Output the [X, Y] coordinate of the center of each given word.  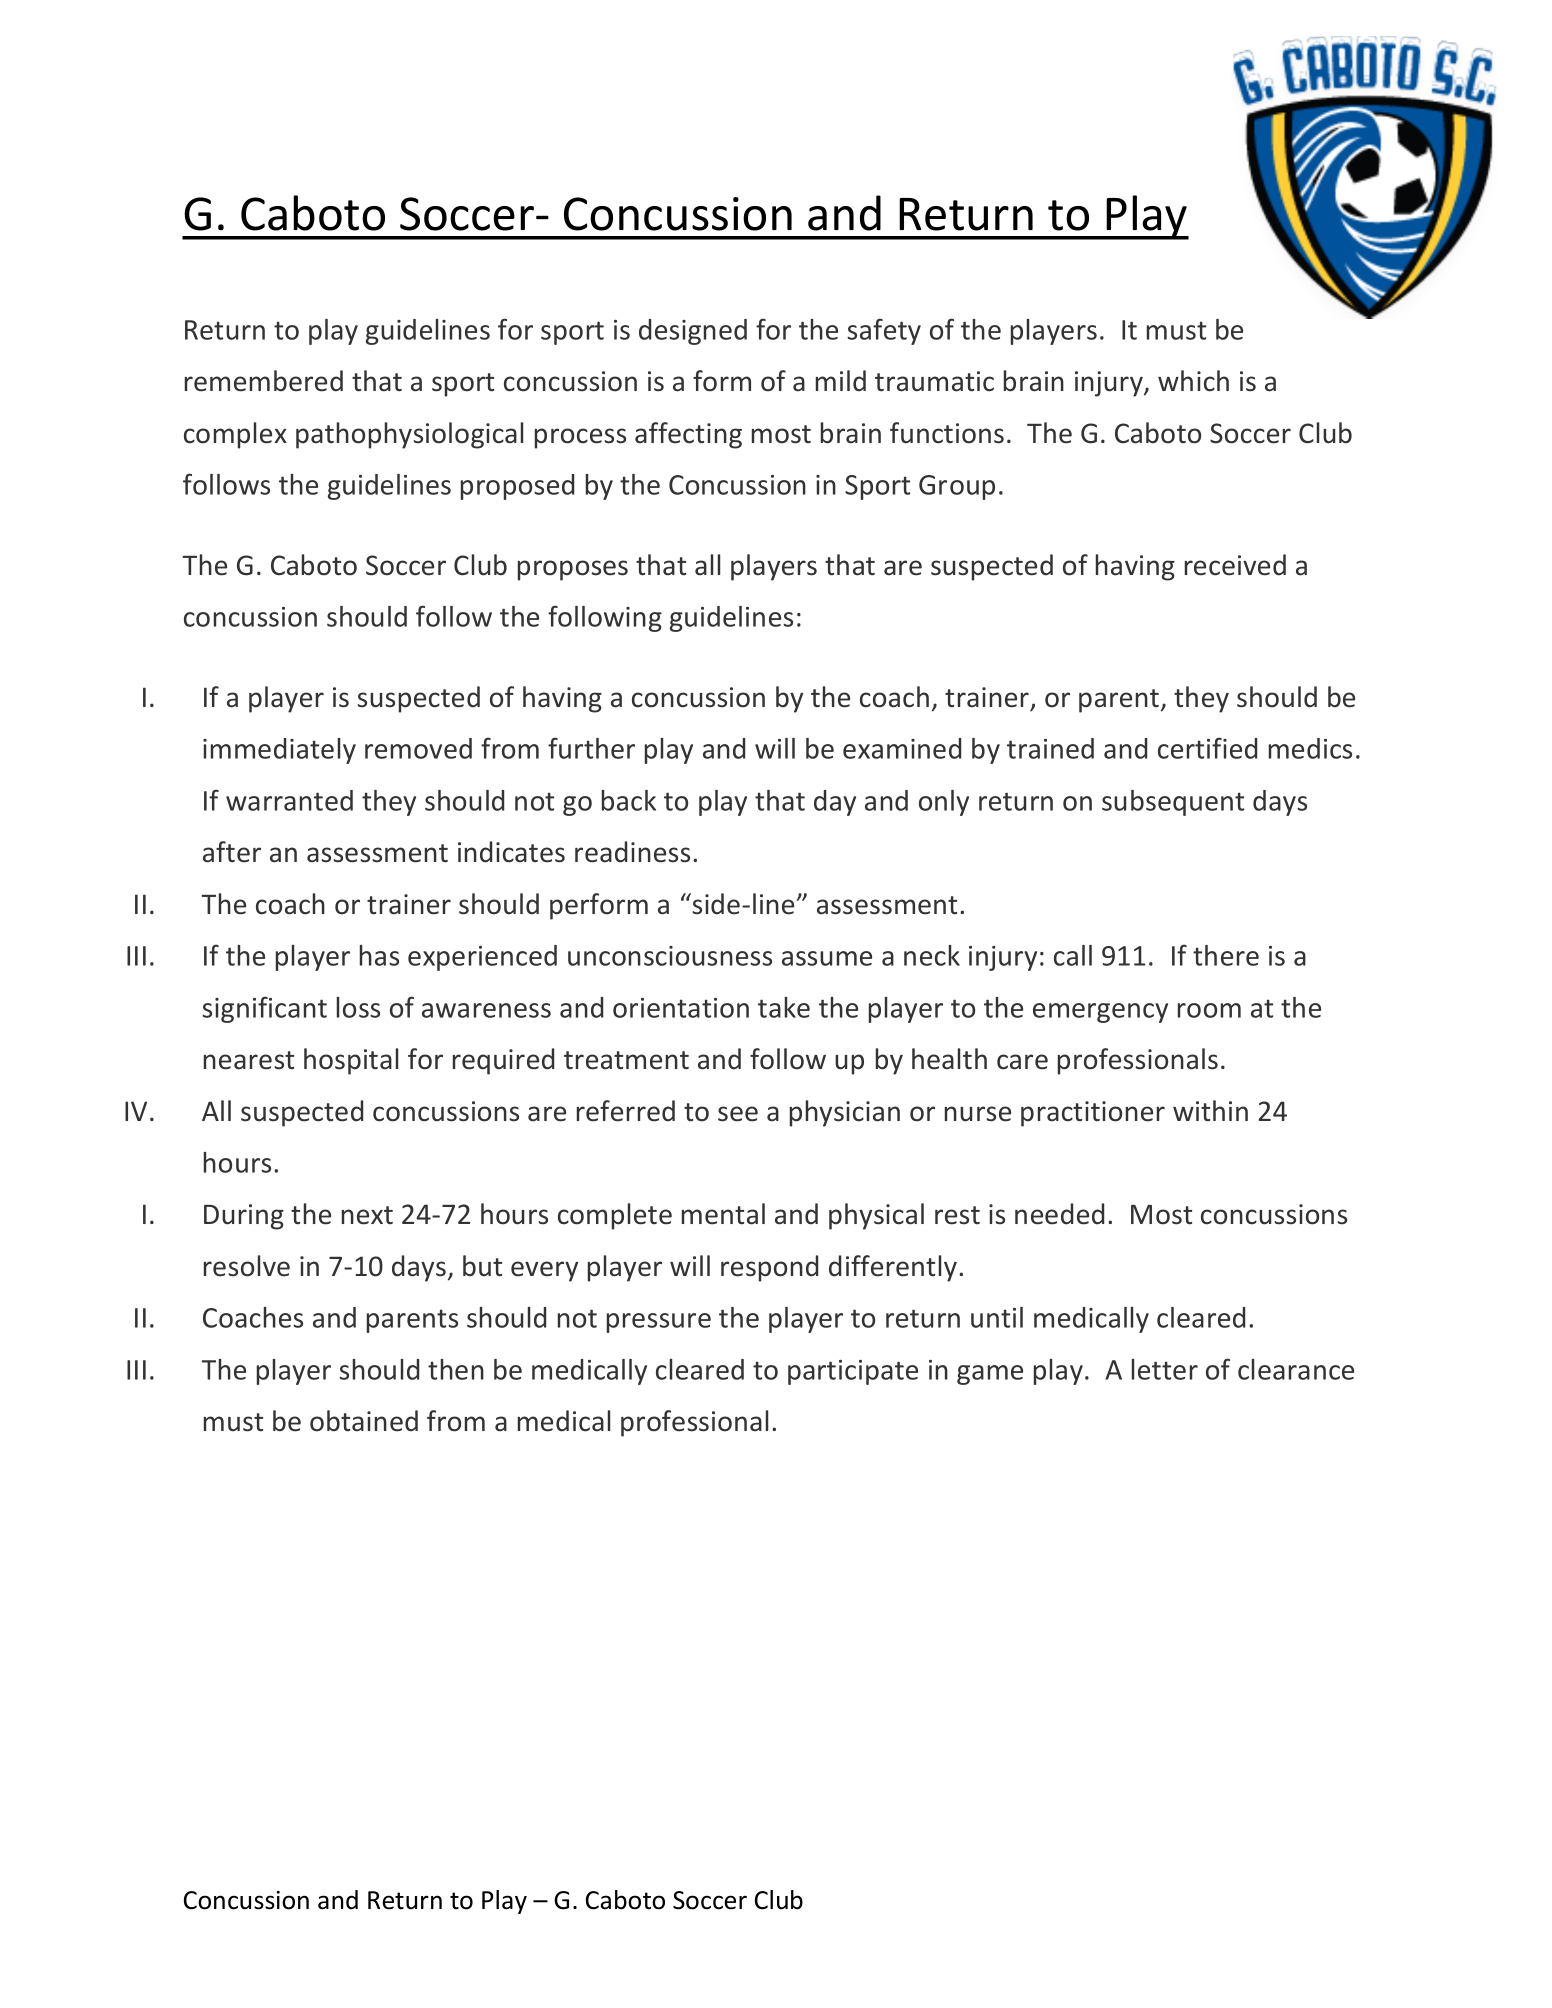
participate [853, 1372]
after [232, 852]
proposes [573, 570]
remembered [264, 381]
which [1193, 381]
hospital [351, 1061]
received [1235, 565]
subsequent [1173, 803]
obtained [364, 1421]
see [738, 1114]
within [1210, 1110]
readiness [632, 852]
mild [841, 381]
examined [902, 748]
